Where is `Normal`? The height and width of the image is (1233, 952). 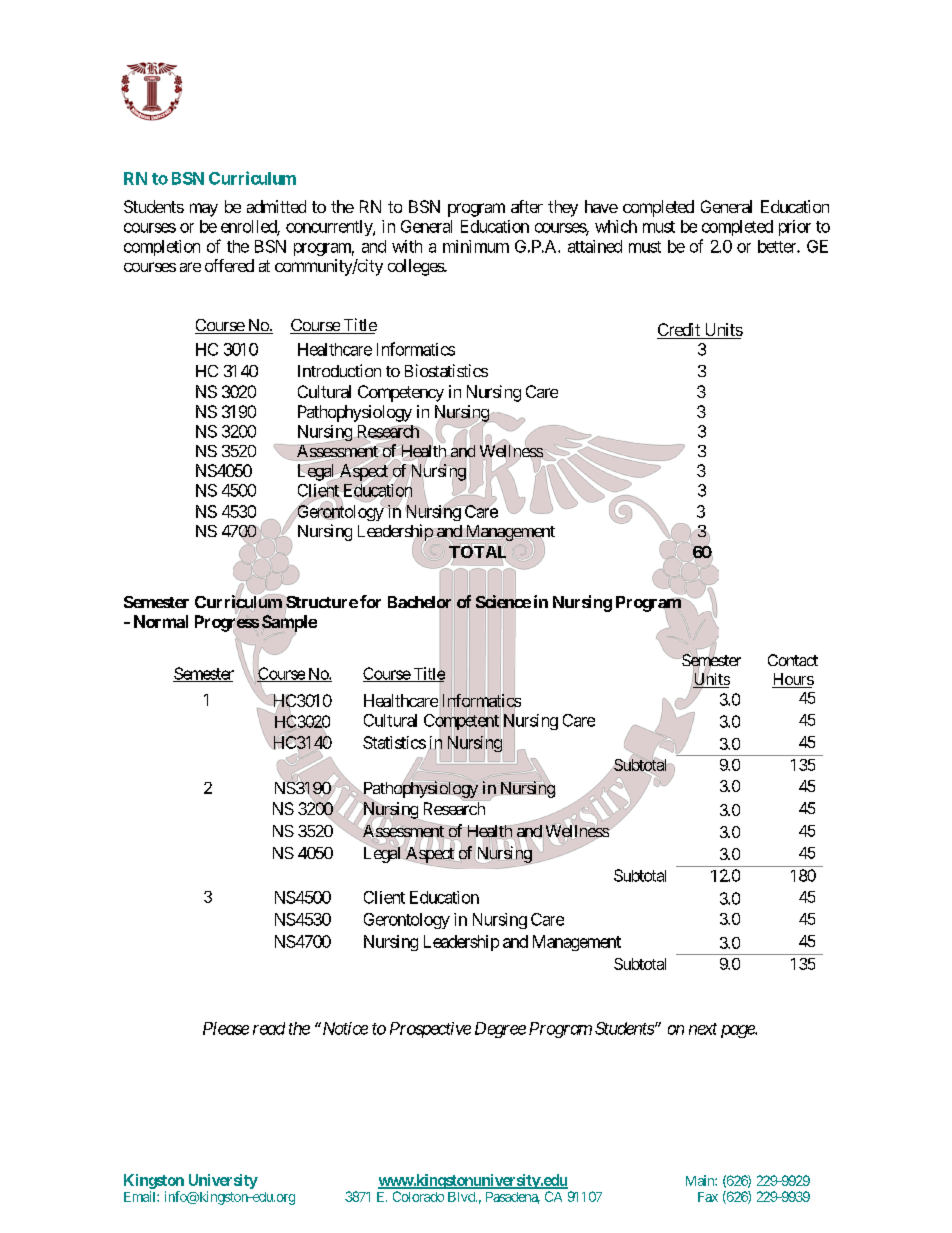 Normal is located at coordinates (161, 621).
